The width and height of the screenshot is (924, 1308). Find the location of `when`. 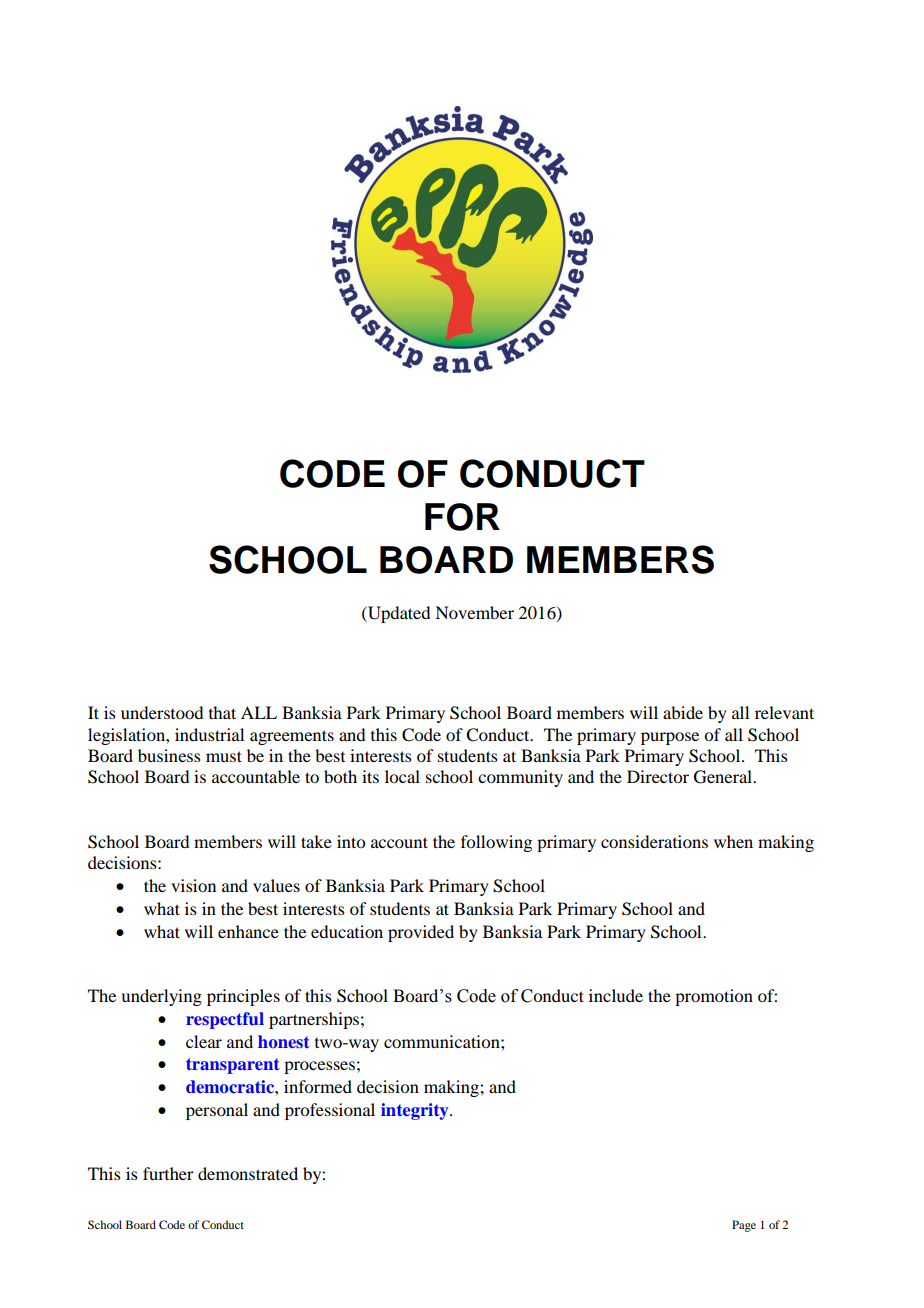

when is located at coordinates (733, 841).
